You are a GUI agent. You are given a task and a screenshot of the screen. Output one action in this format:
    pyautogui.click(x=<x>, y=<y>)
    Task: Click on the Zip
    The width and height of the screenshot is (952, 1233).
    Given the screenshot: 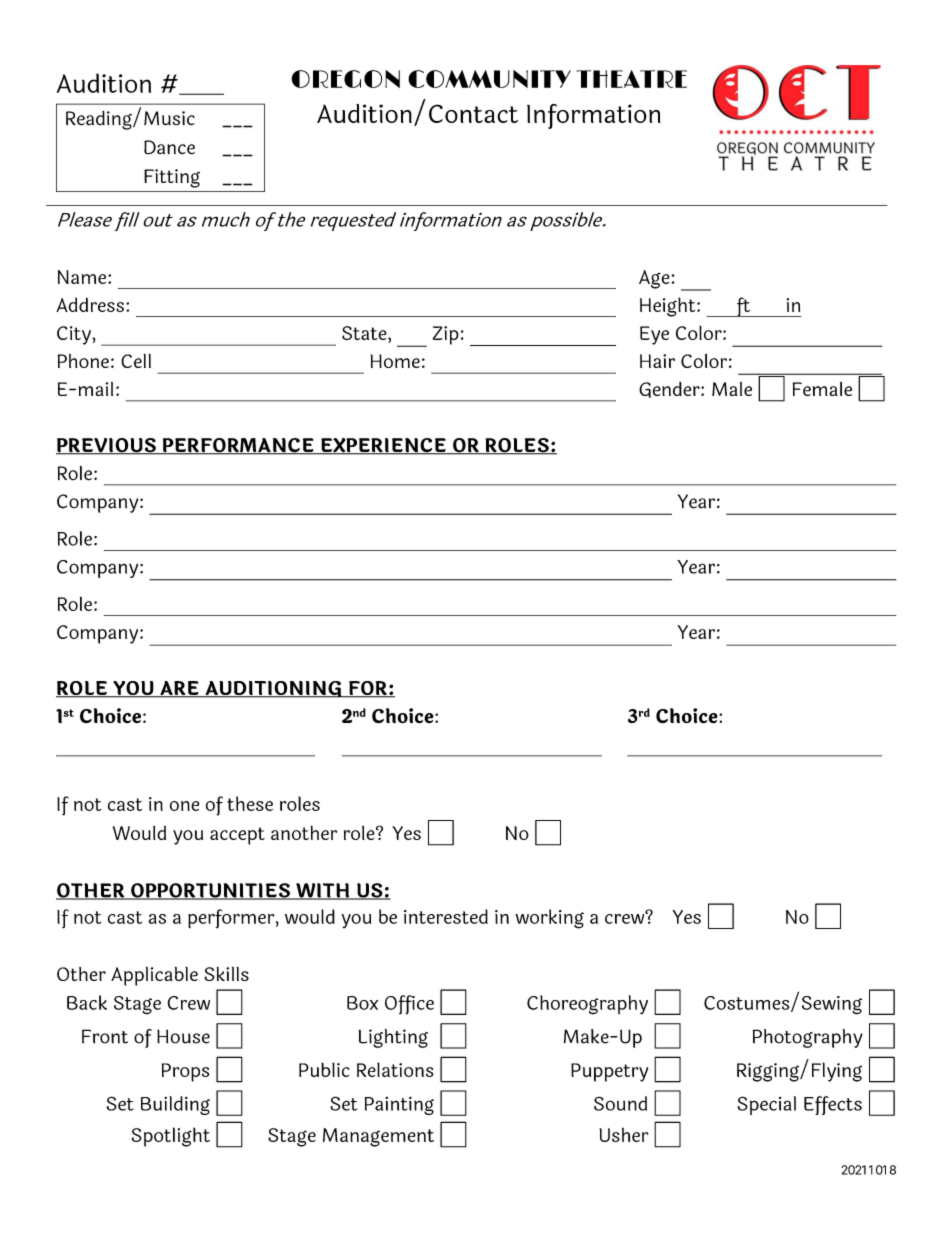 What is the action you would take?
    pyautogui.click(x=446, y=335)
